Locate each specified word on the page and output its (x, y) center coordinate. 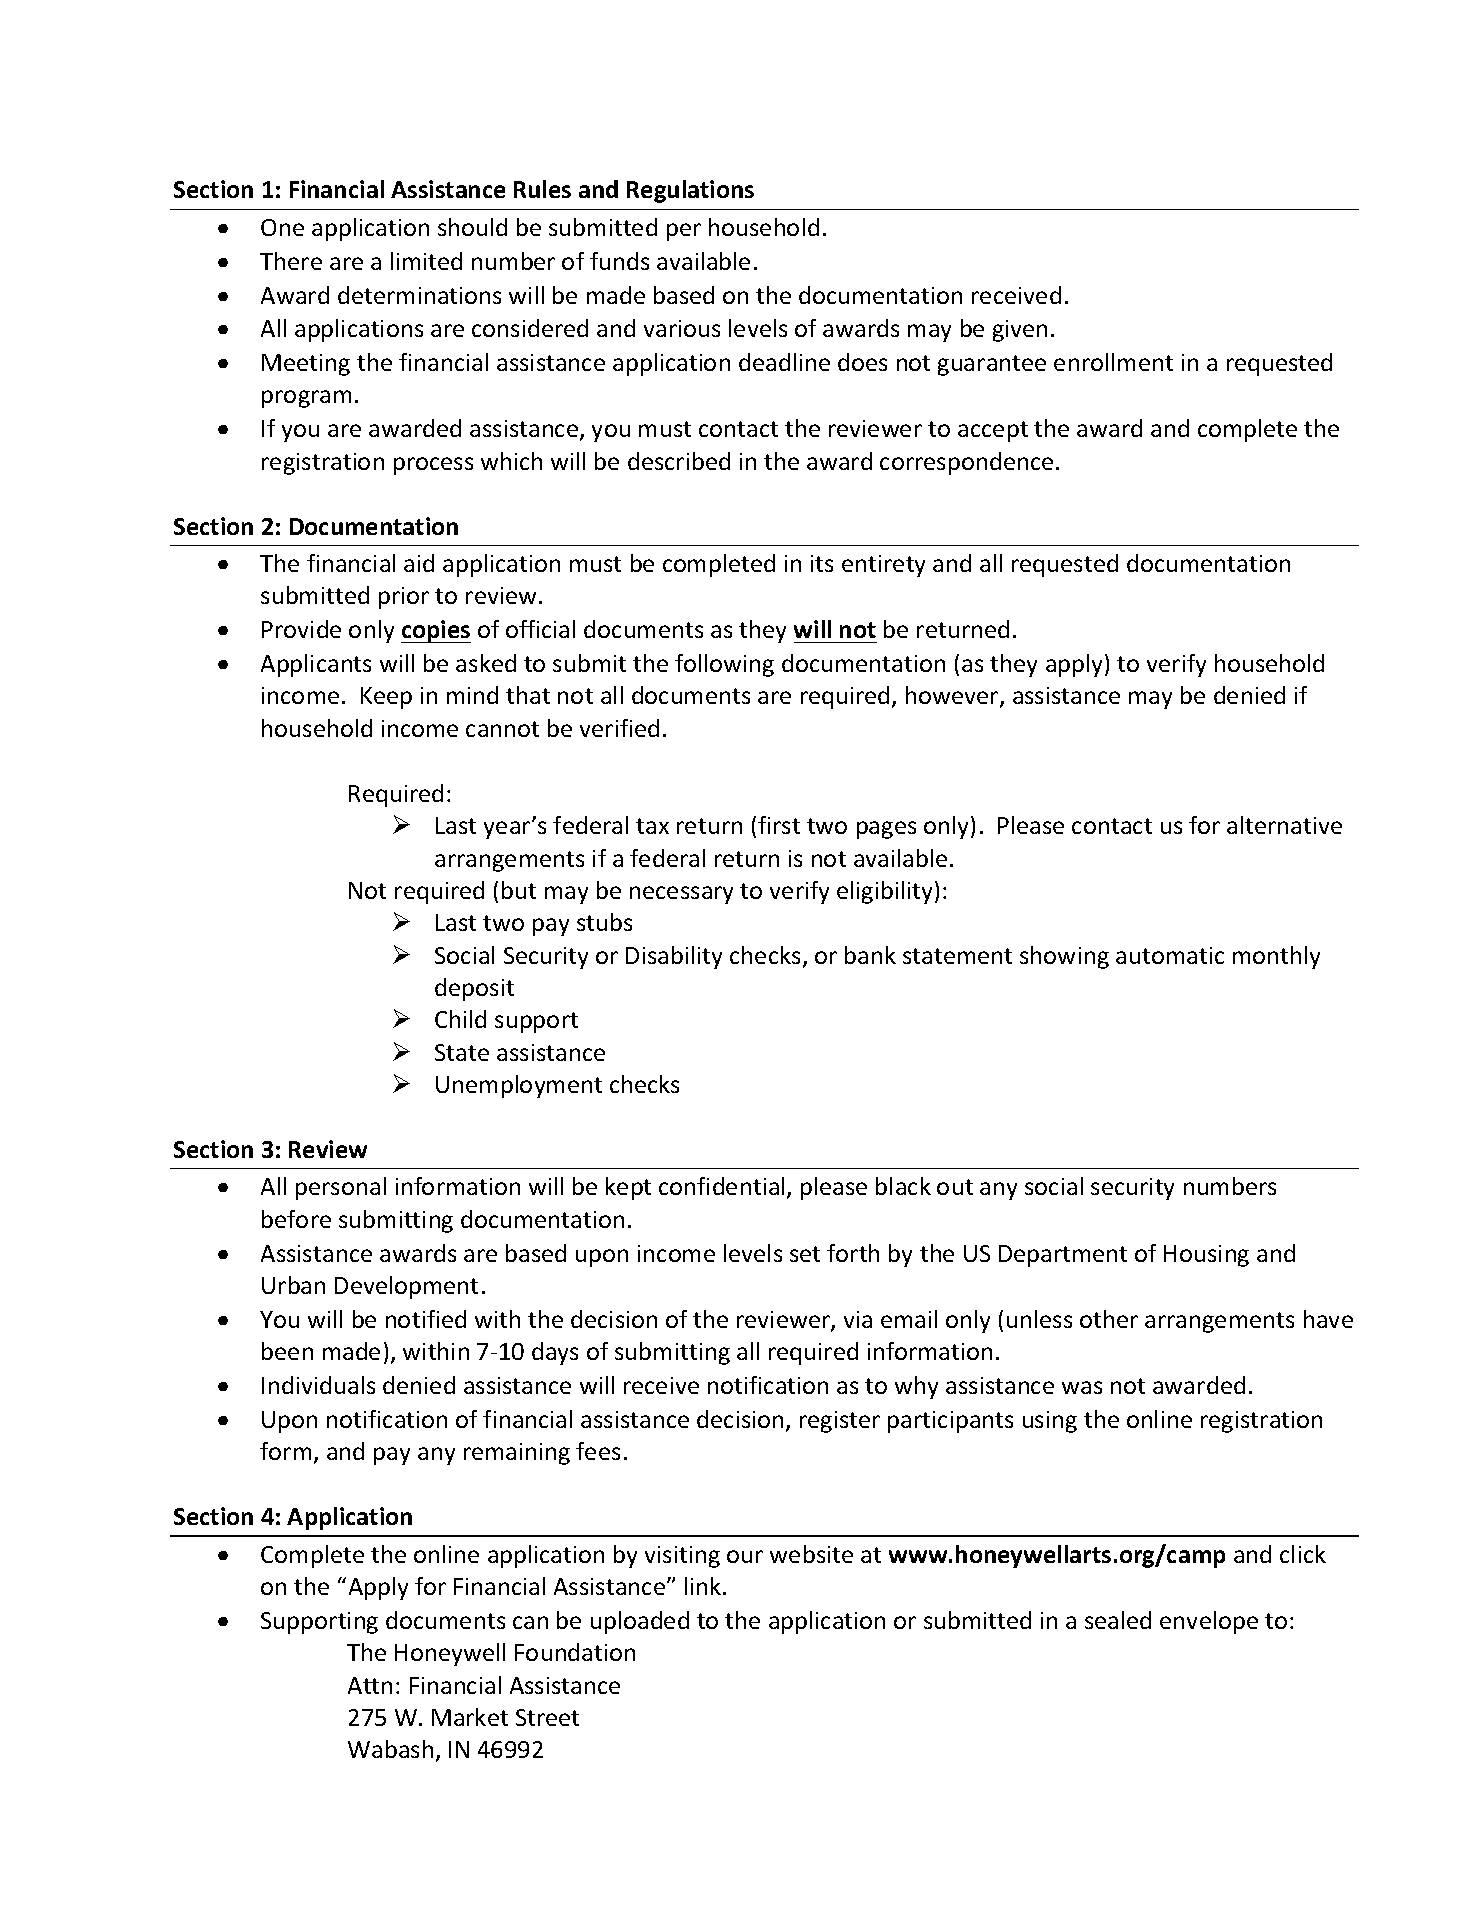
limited (426, 261)
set (805, 1254)
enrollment (1113, 362)
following (724, 665)
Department (1063, 1256)
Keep (386, 698)
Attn (370, 1685)
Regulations (690, 191)
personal (341, 1188)
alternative (1284, 825)
